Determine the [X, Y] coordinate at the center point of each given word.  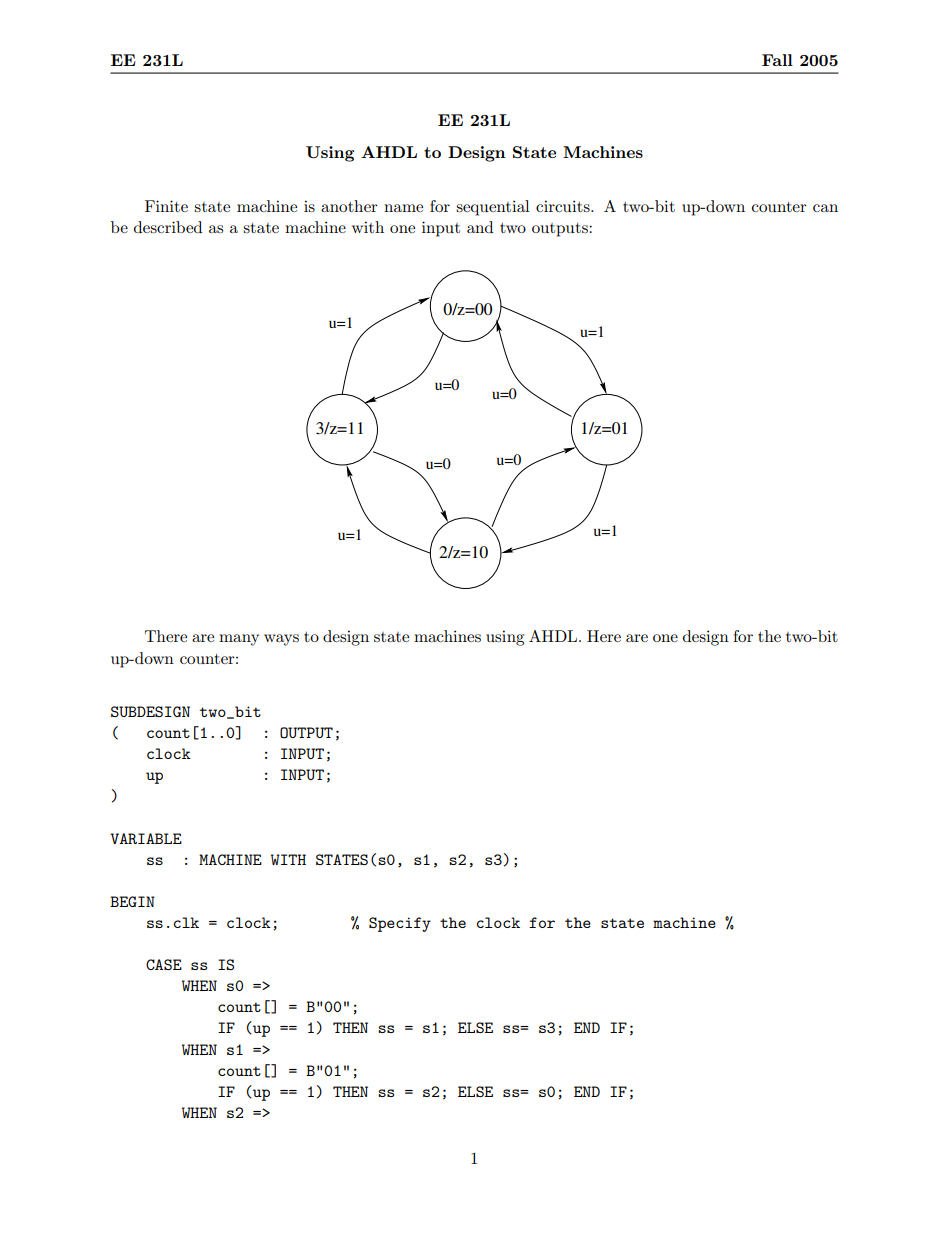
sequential [493, 208]
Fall [777, 60]
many [239, 640]
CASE [164, 964]
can [825, 208]
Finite [166, 206]
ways [281, 640]
